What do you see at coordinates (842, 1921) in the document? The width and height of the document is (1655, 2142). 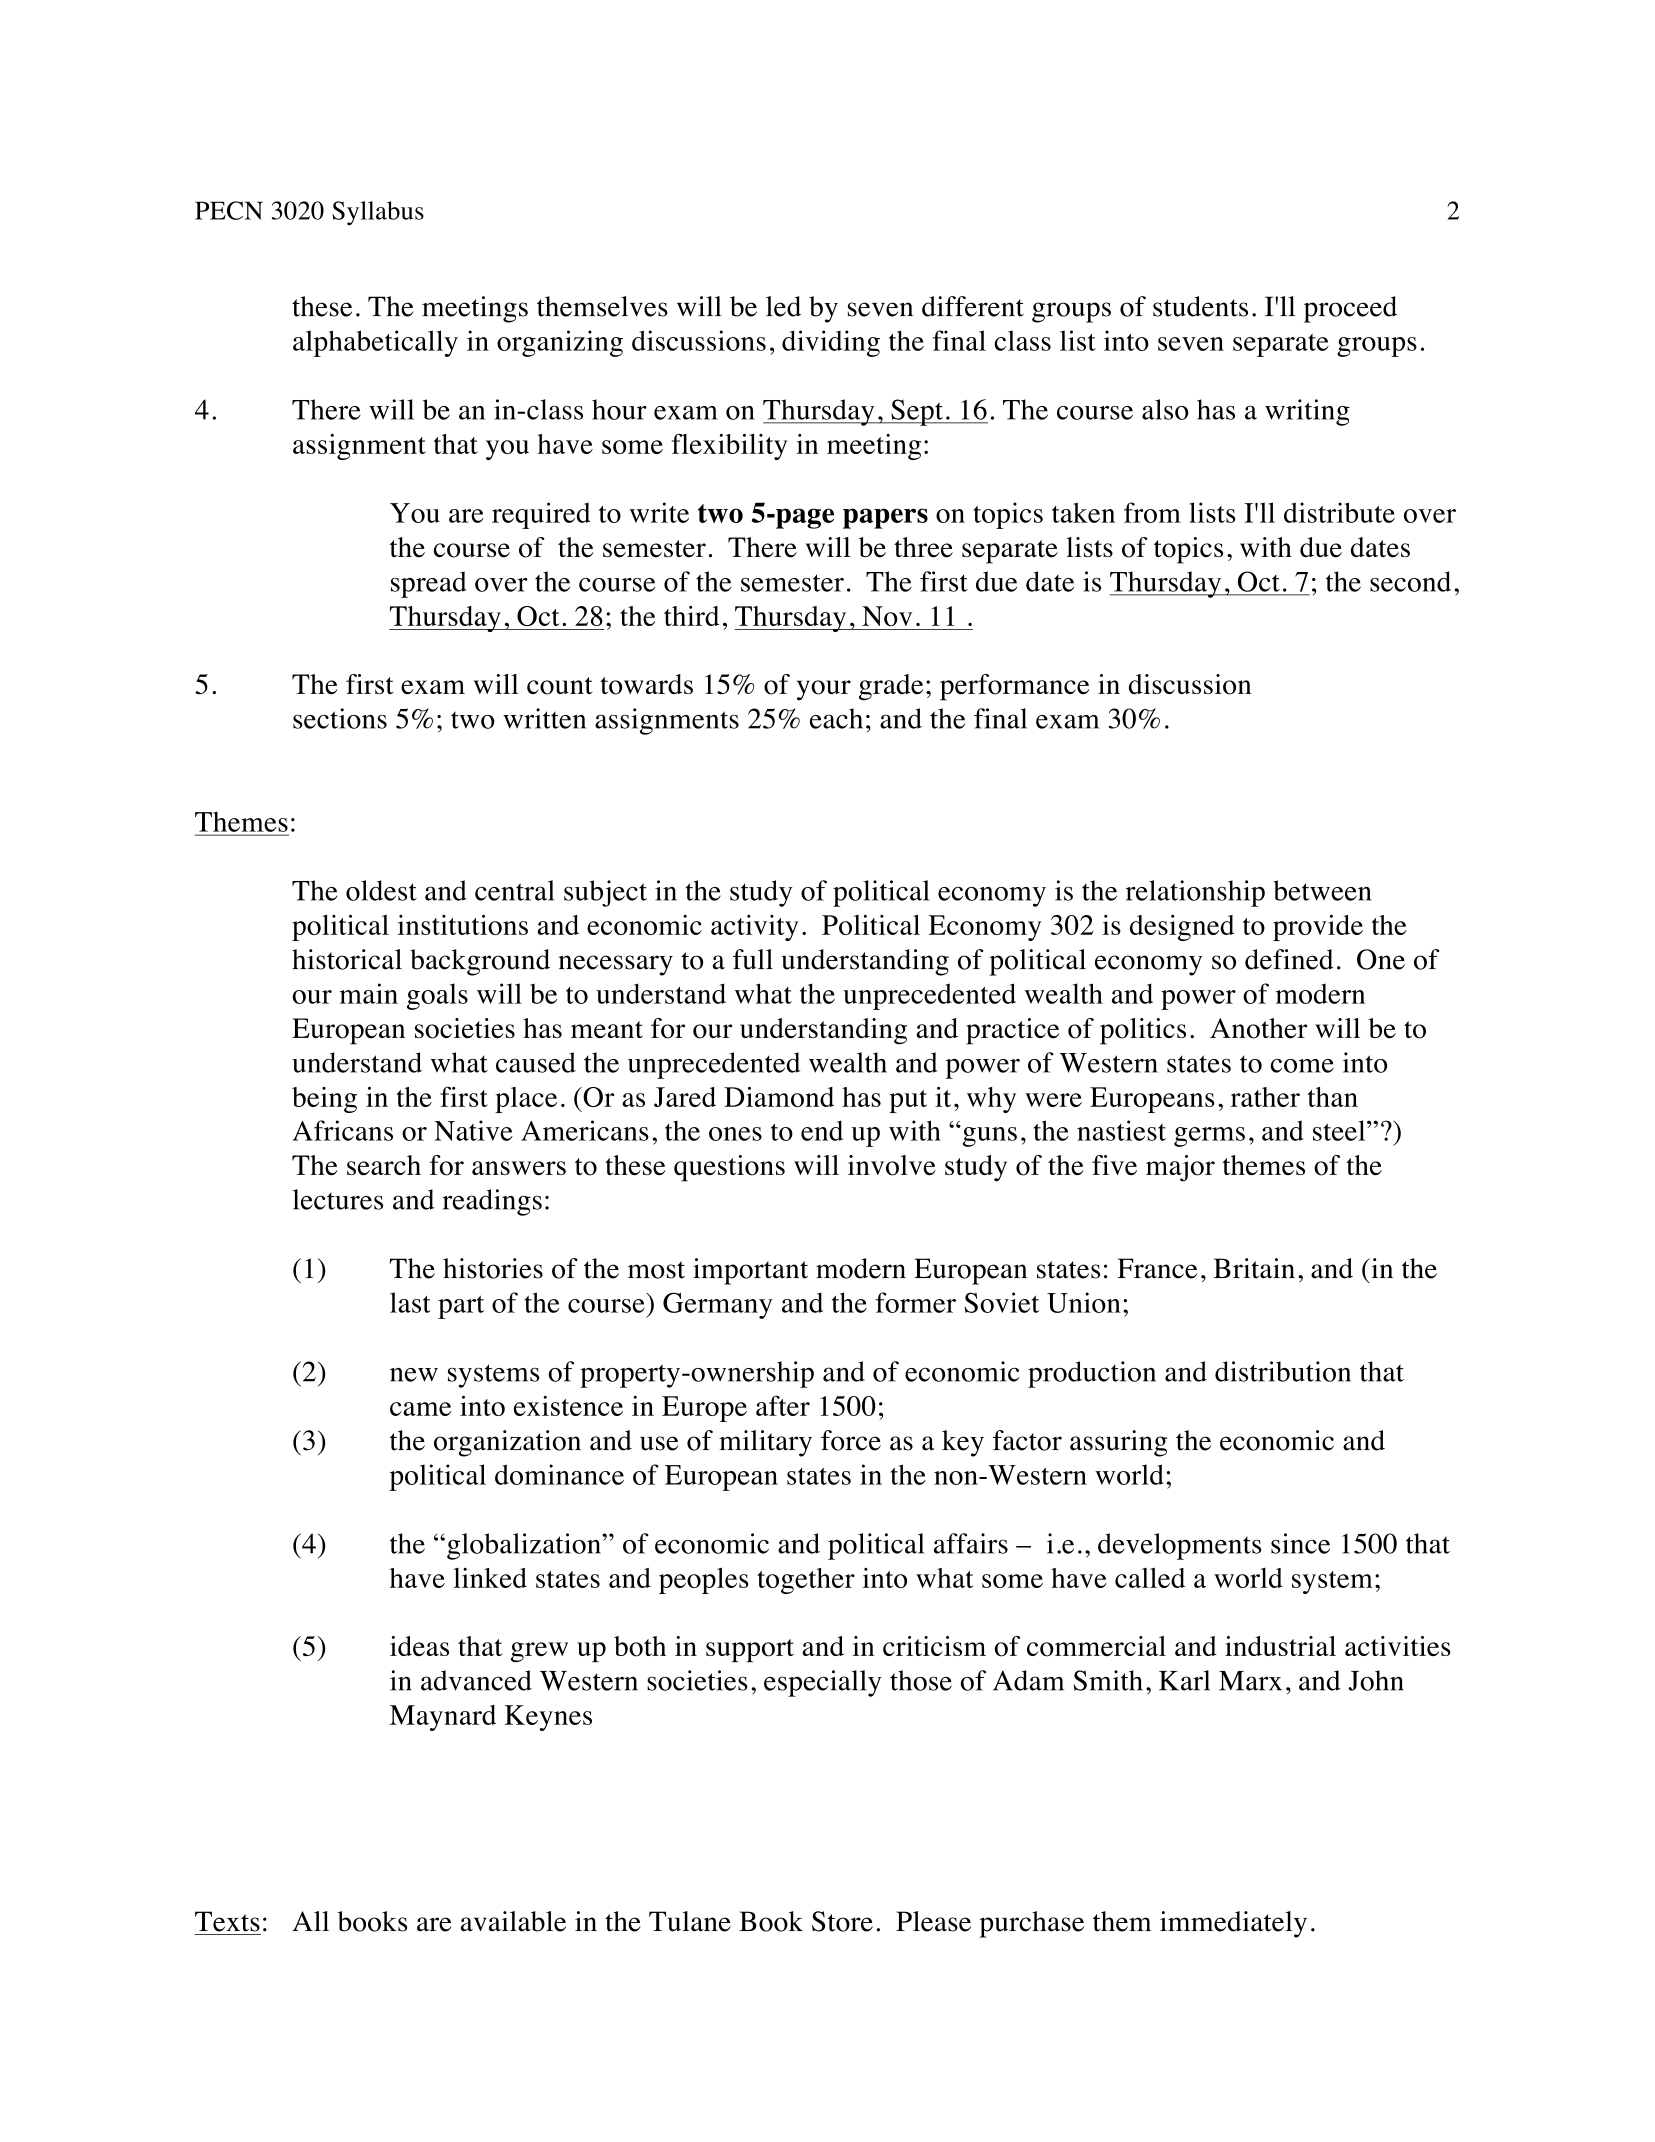 I see `Store` at bounding box center [842, 1921].
